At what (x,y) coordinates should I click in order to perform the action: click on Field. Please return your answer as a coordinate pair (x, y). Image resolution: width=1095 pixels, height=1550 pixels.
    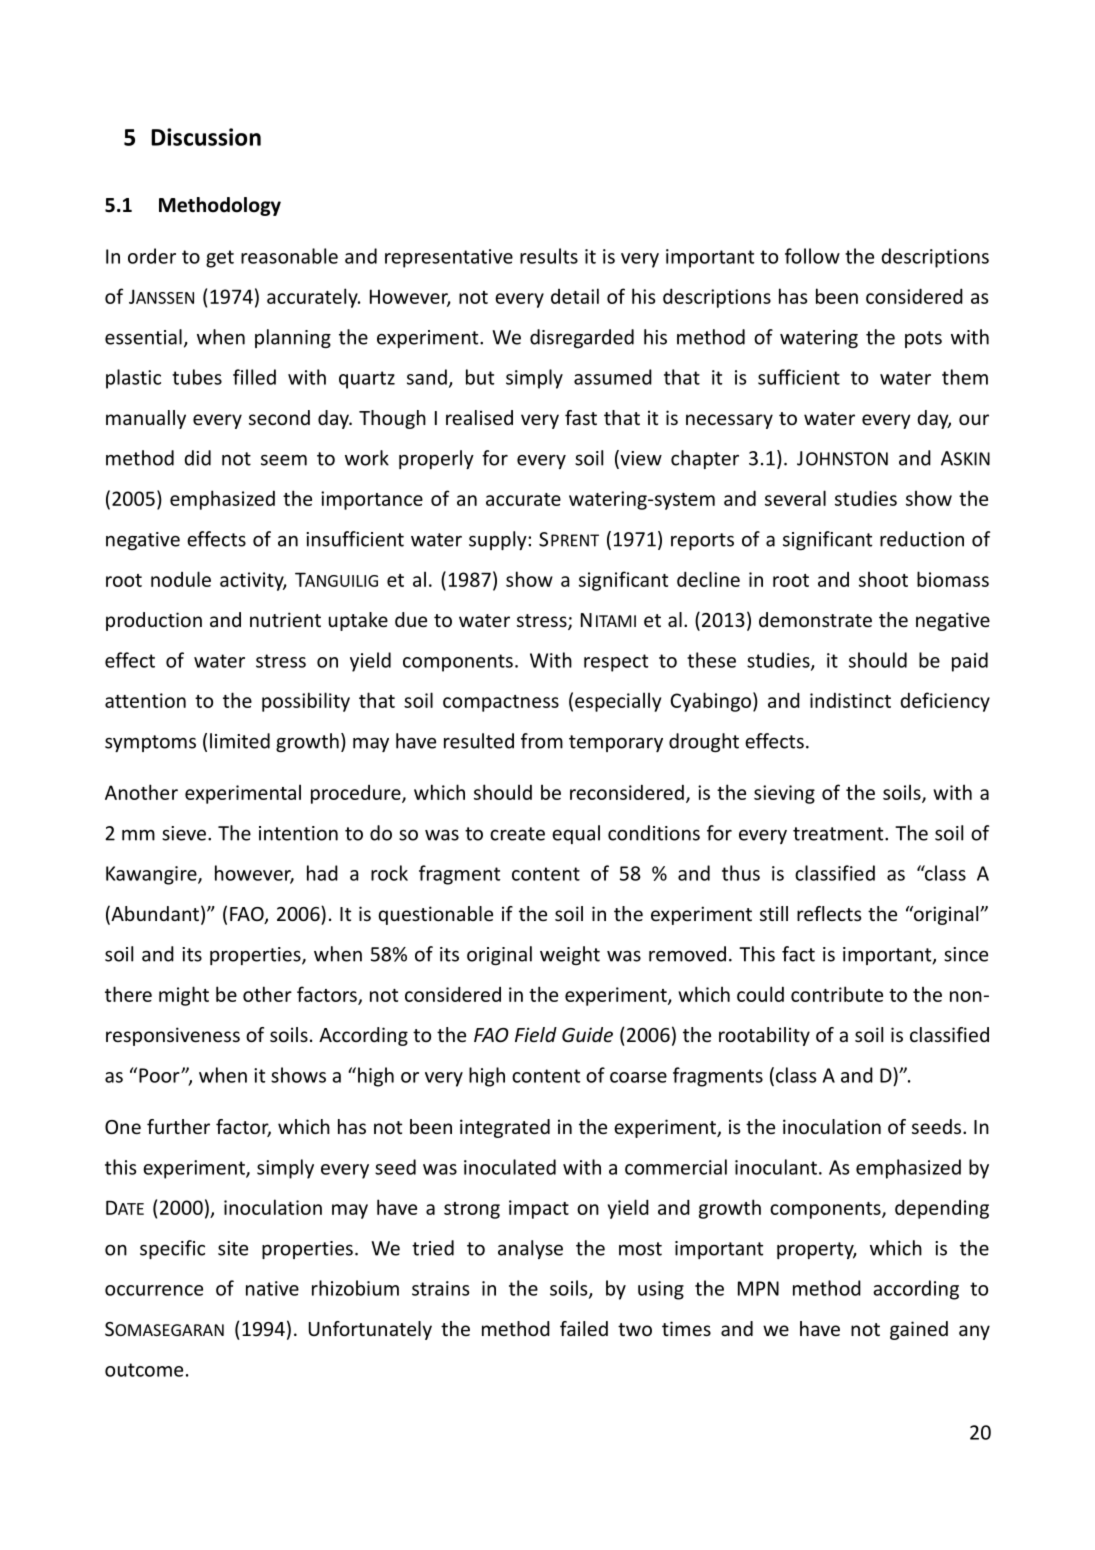
    Looking at the image, I should click on (536, 1034).
